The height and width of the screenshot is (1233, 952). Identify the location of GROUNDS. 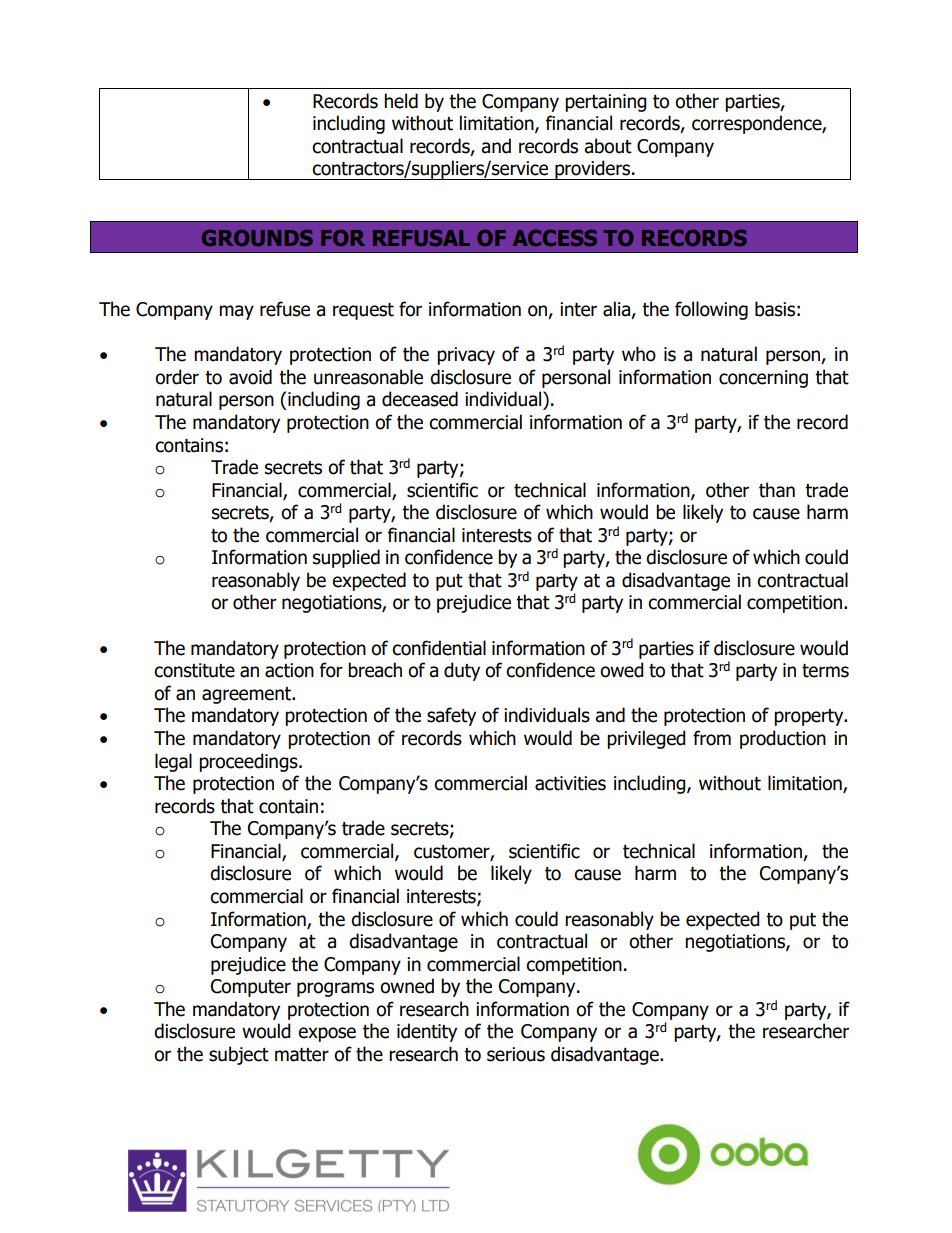
(257, 238).
